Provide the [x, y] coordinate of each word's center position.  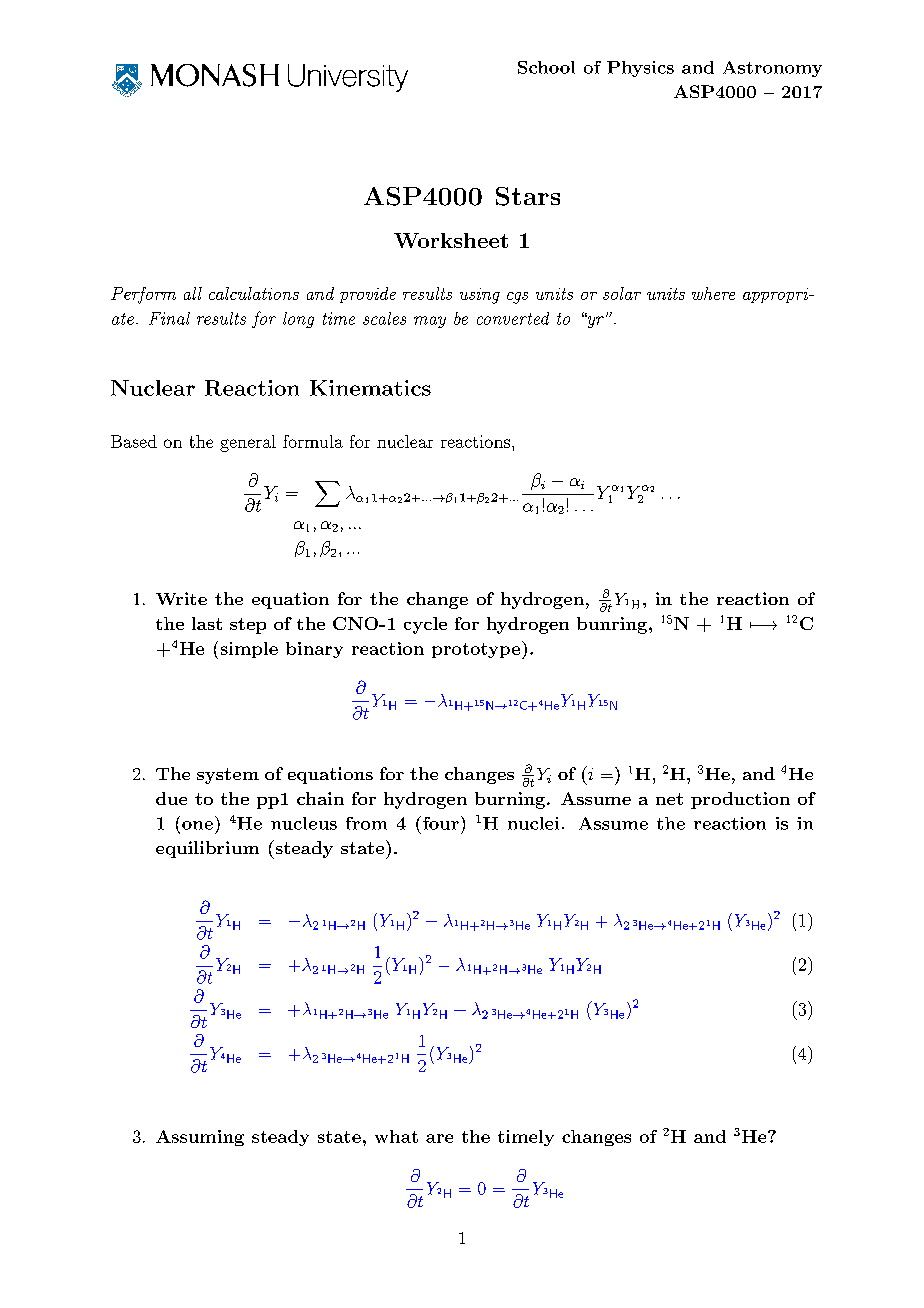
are [439, 1138]
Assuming [200, 1138]
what [396, 1136]
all [193, 293]
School [546, 67]
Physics [640, 69]
